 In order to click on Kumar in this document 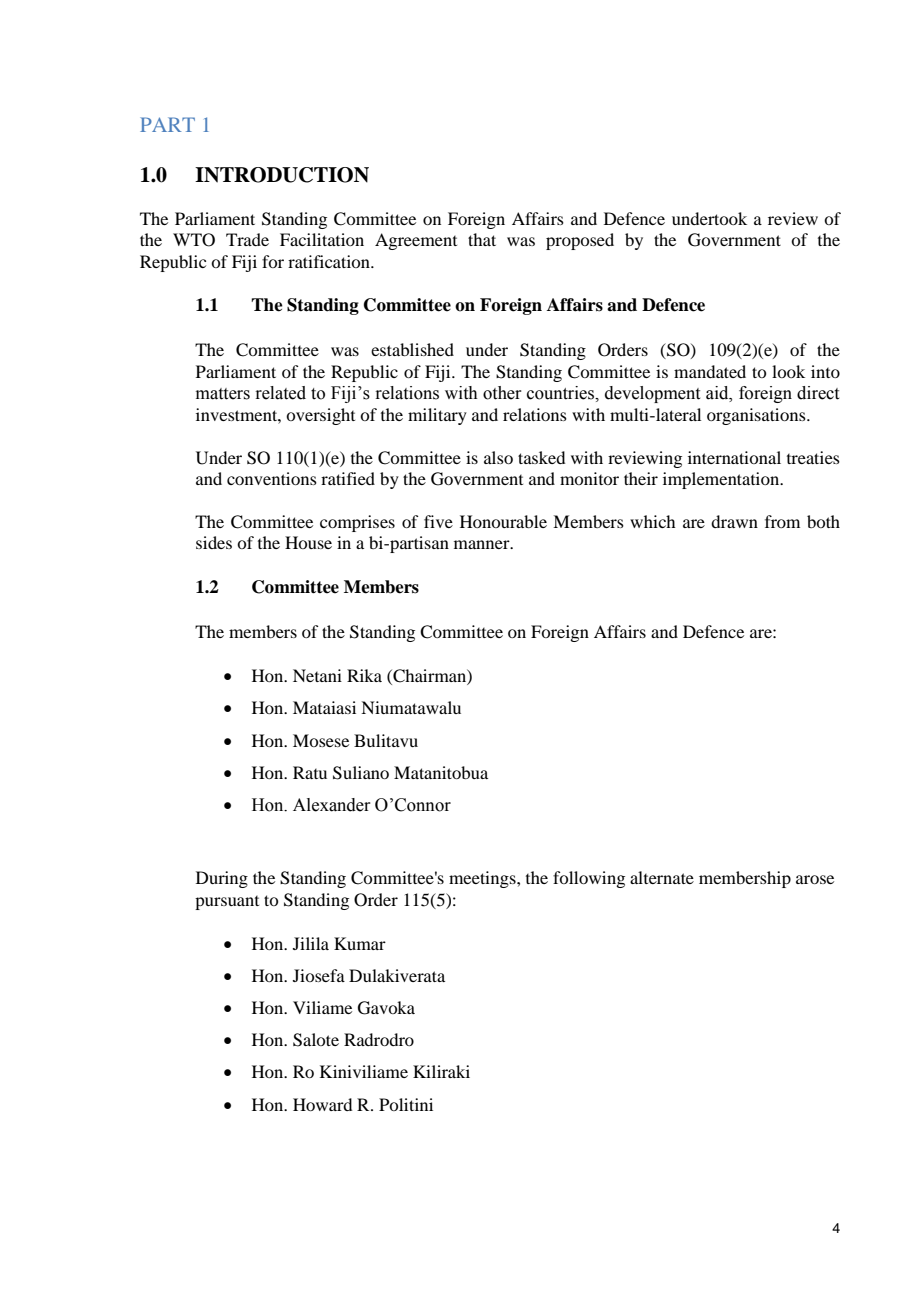, I will do `click(360, 943)`.
